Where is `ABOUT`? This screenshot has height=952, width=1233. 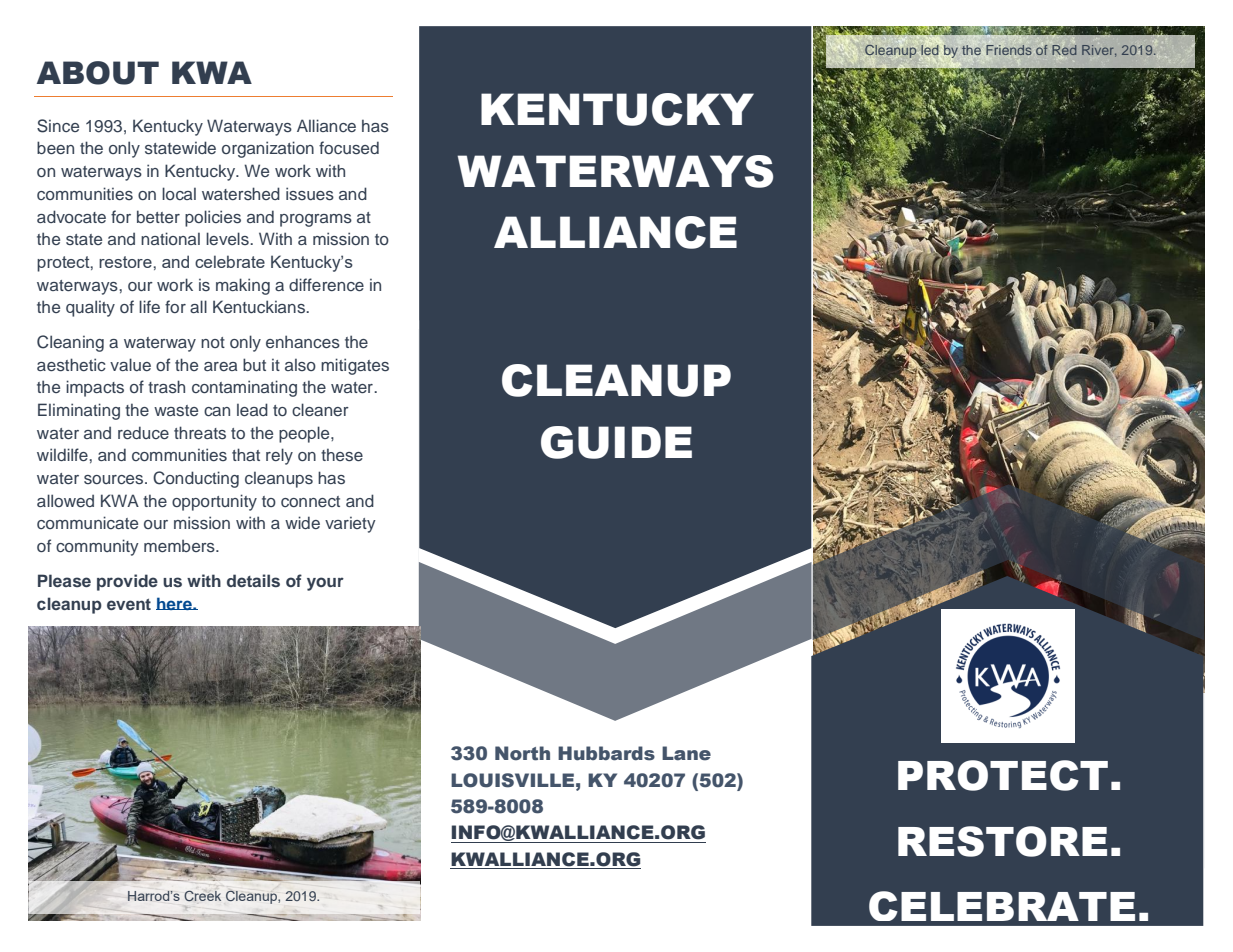
ABOUT is located at coordinates (98, 73).
